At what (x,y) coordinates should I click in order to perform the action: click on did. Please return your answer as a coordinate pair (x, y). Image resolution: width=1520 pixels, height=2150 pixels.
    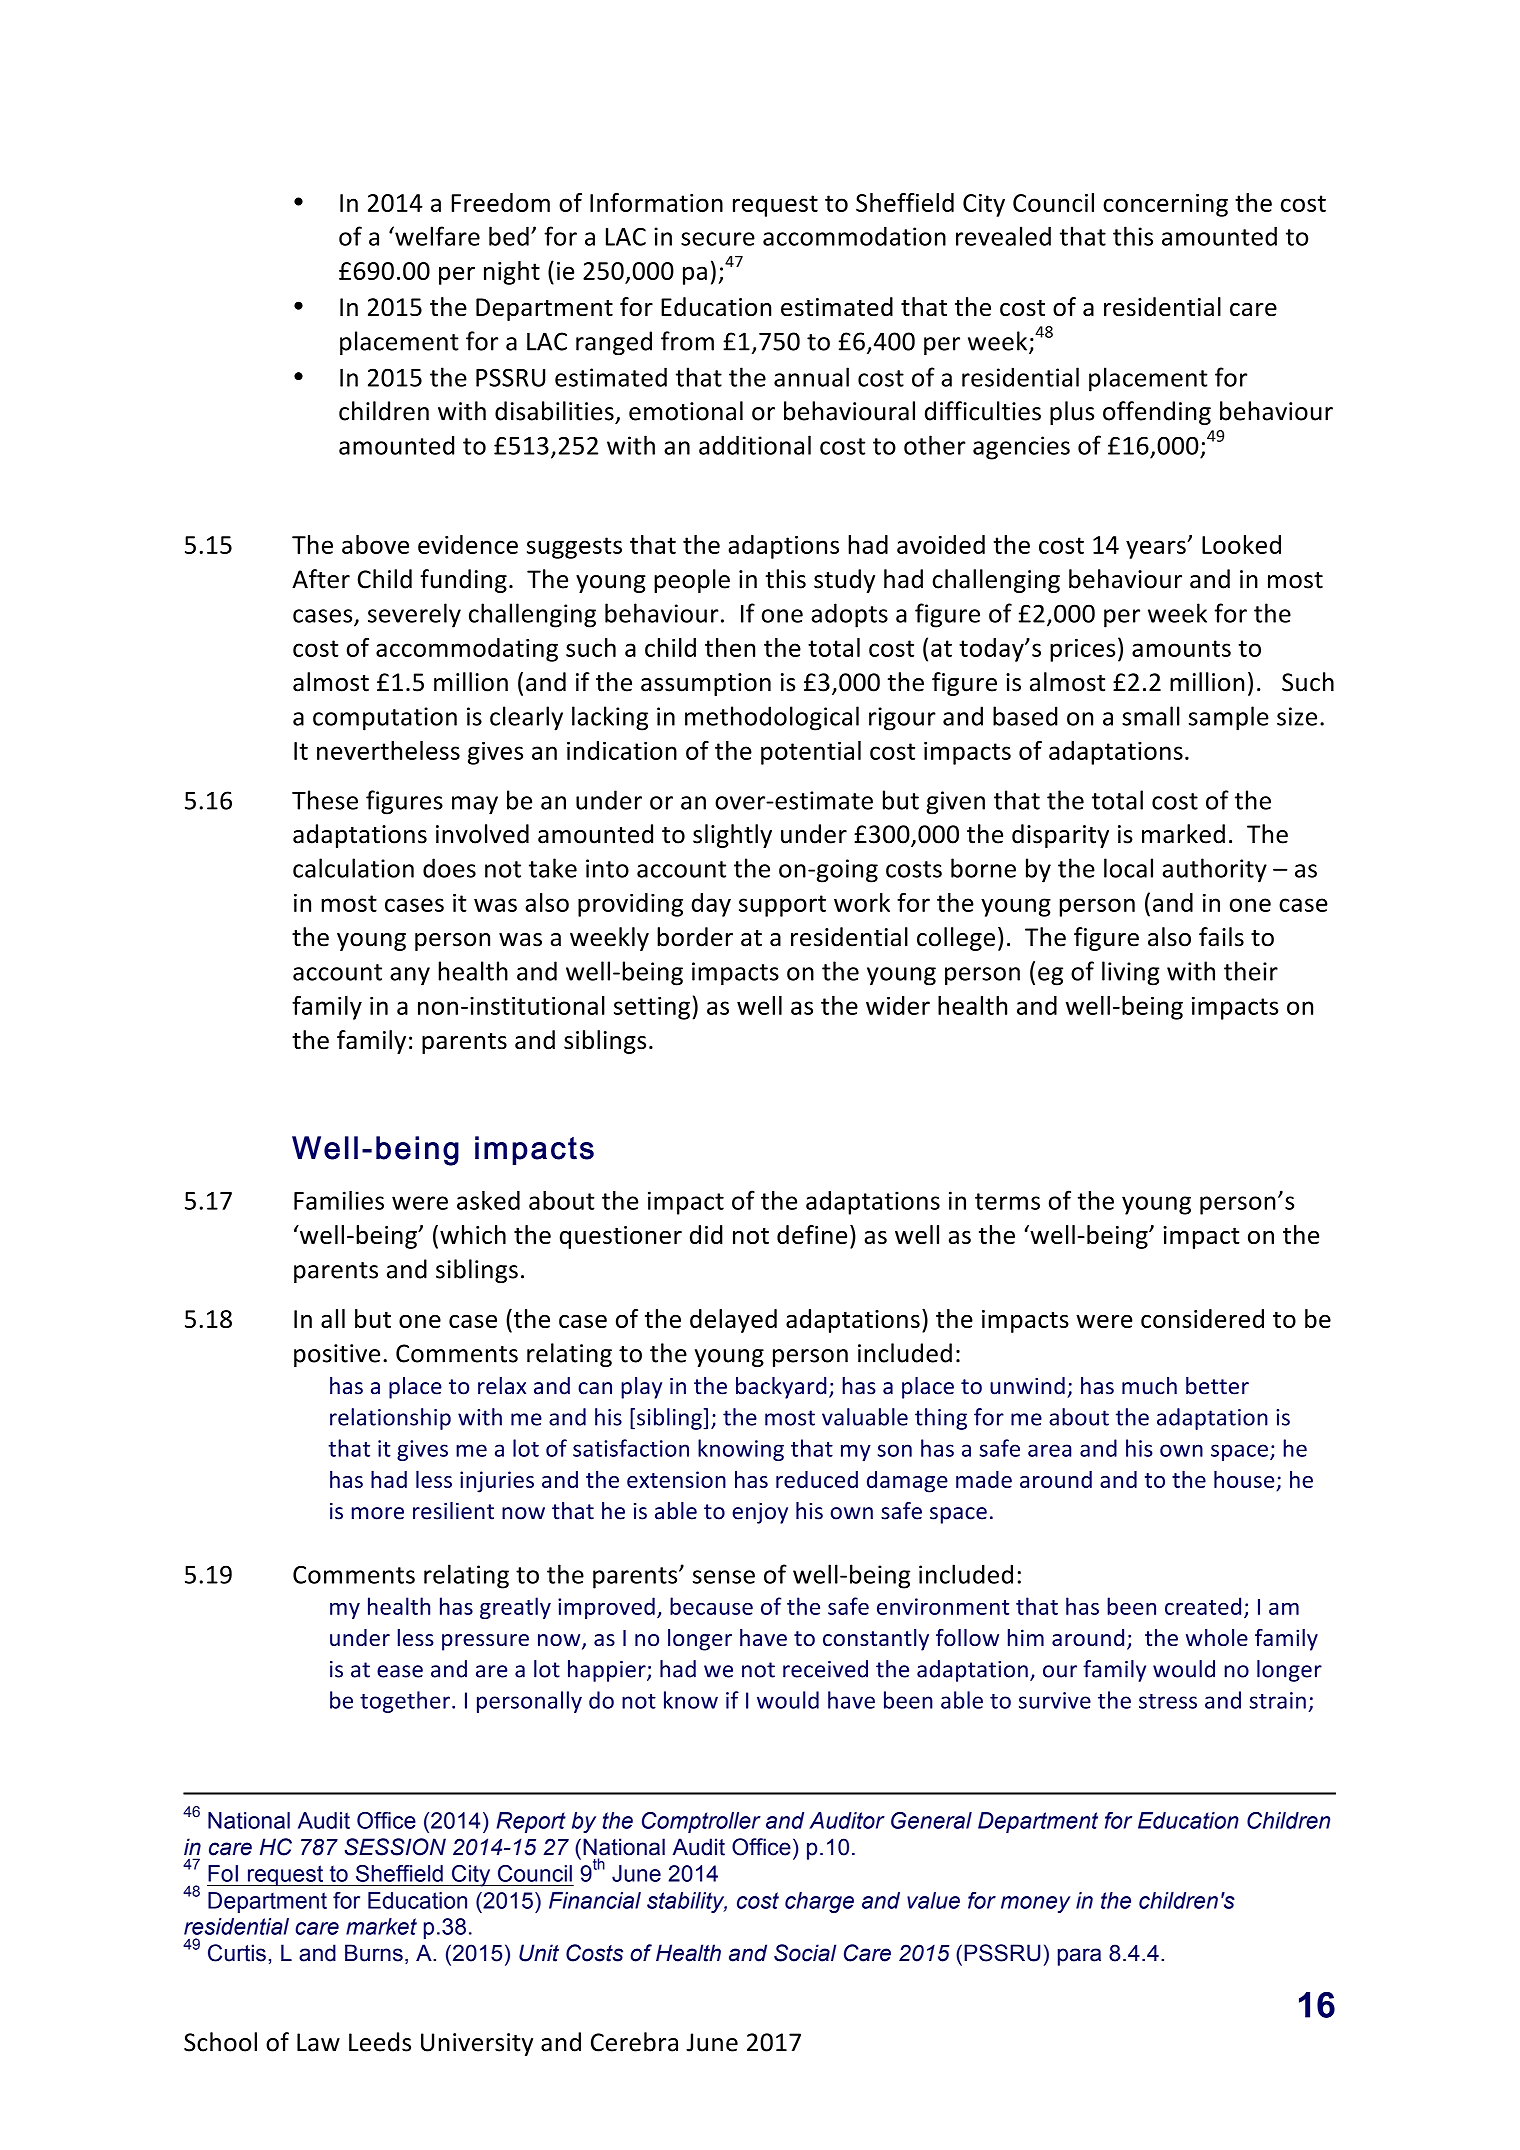
    Looking at the image, I should click on (706, 1234).
